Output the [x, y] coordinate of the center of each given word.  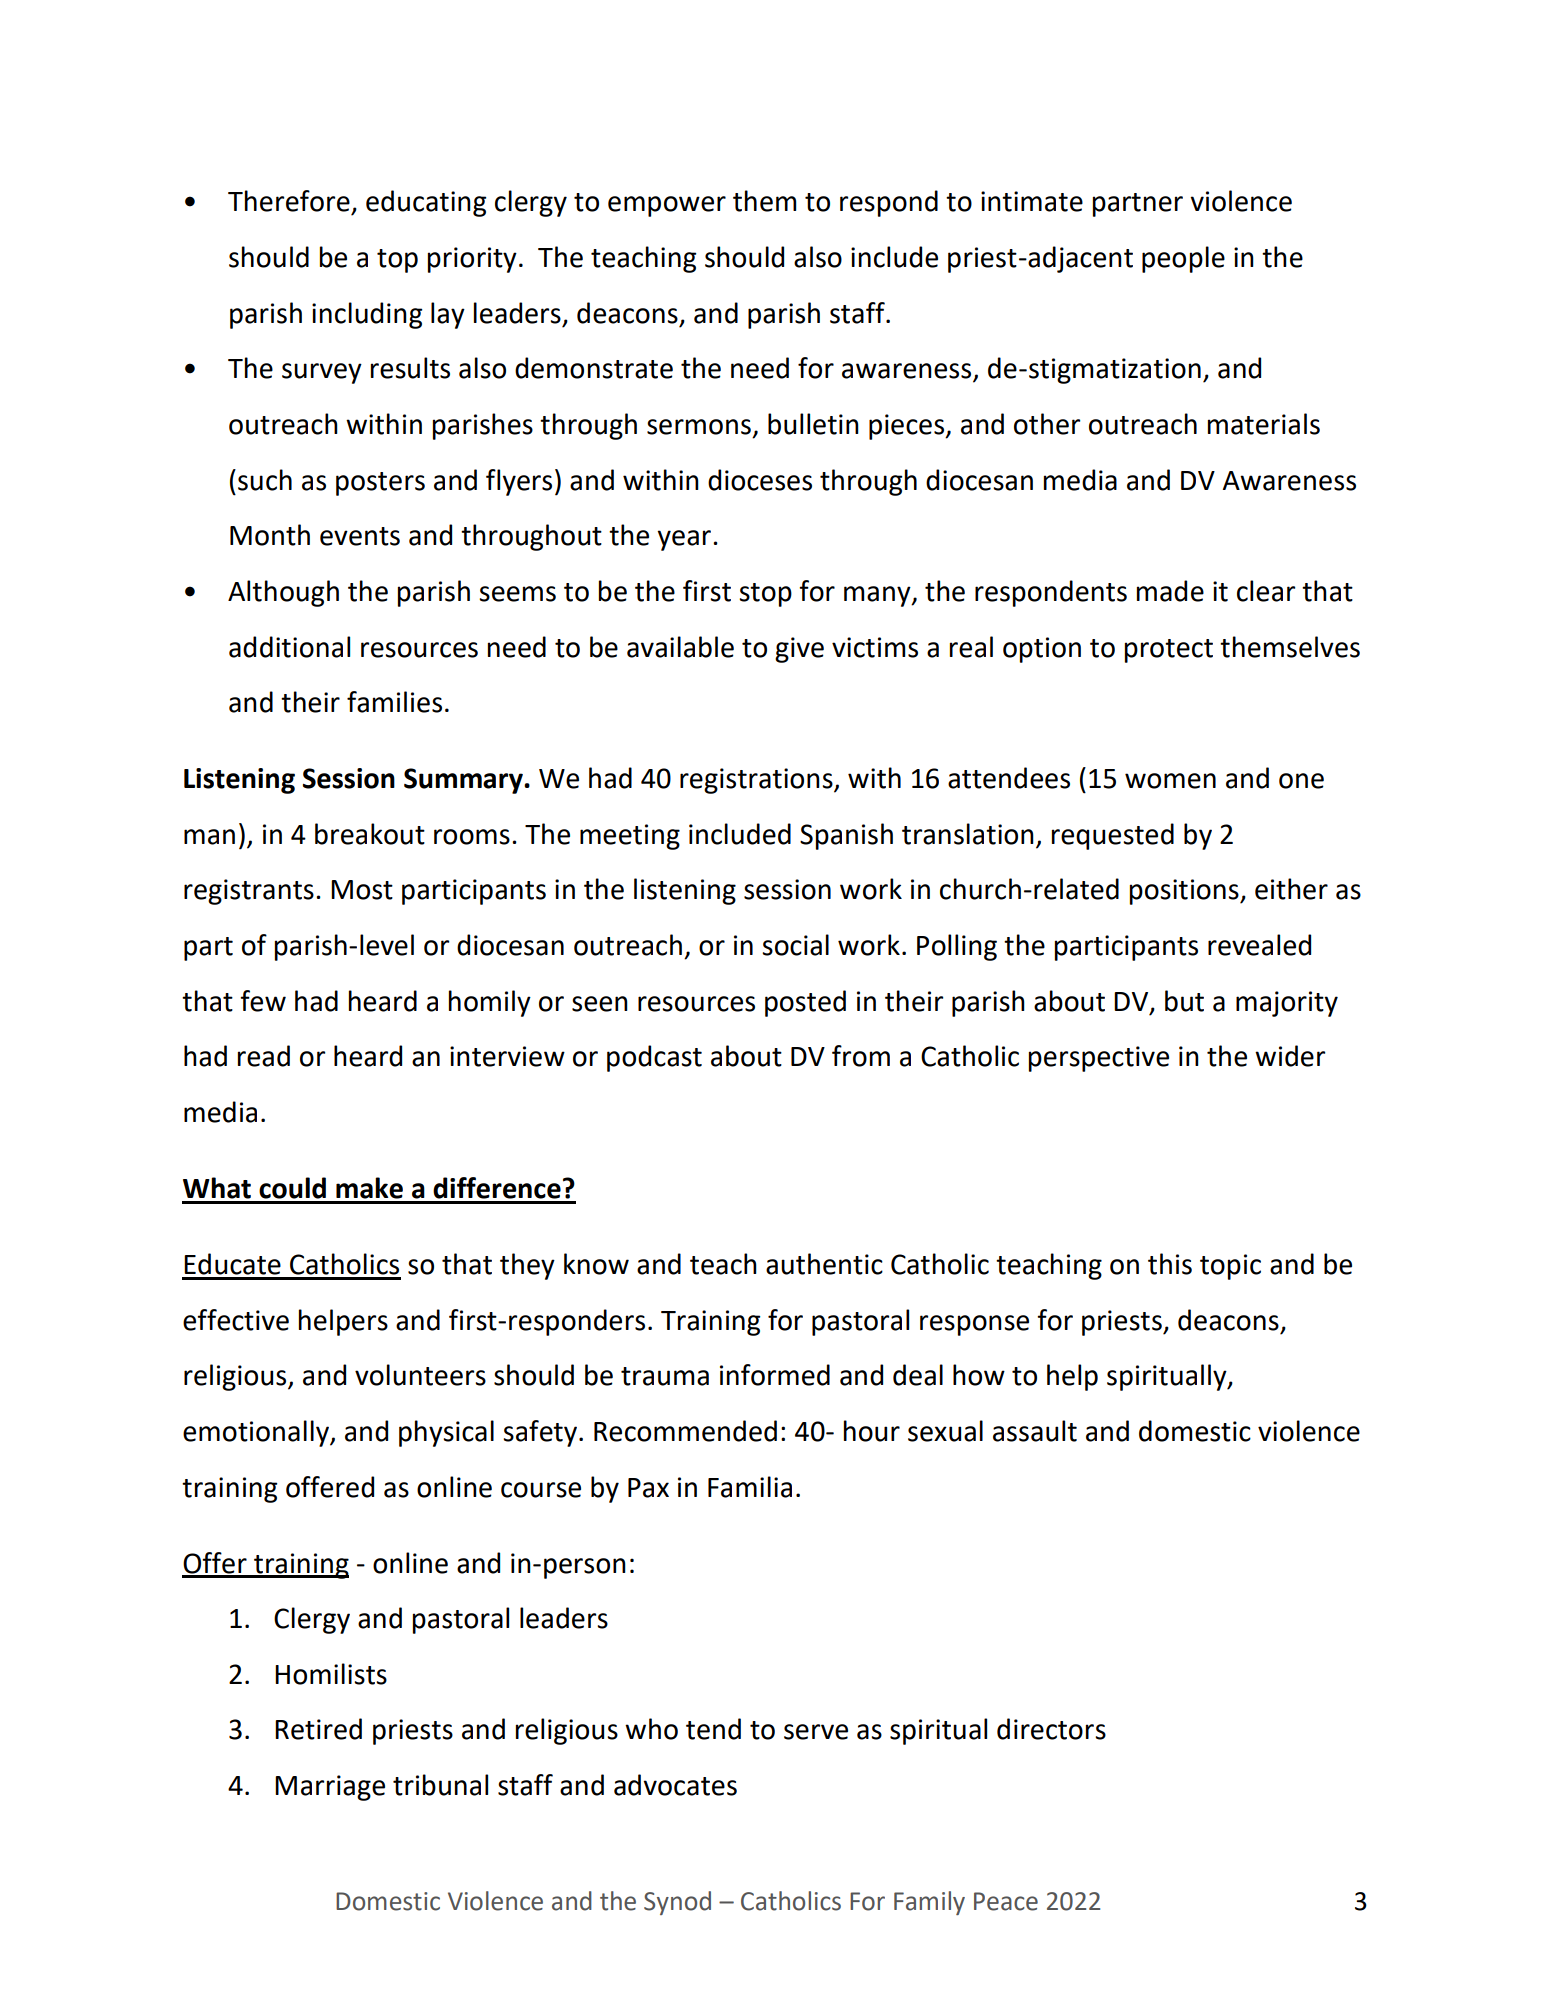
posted [805, 1003]
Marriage [330, 1788]
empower [667, 206]
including [367, 315]
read [264, 1056]
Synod [677, 1903]
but [1184, 1001]
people [1183, 259]
